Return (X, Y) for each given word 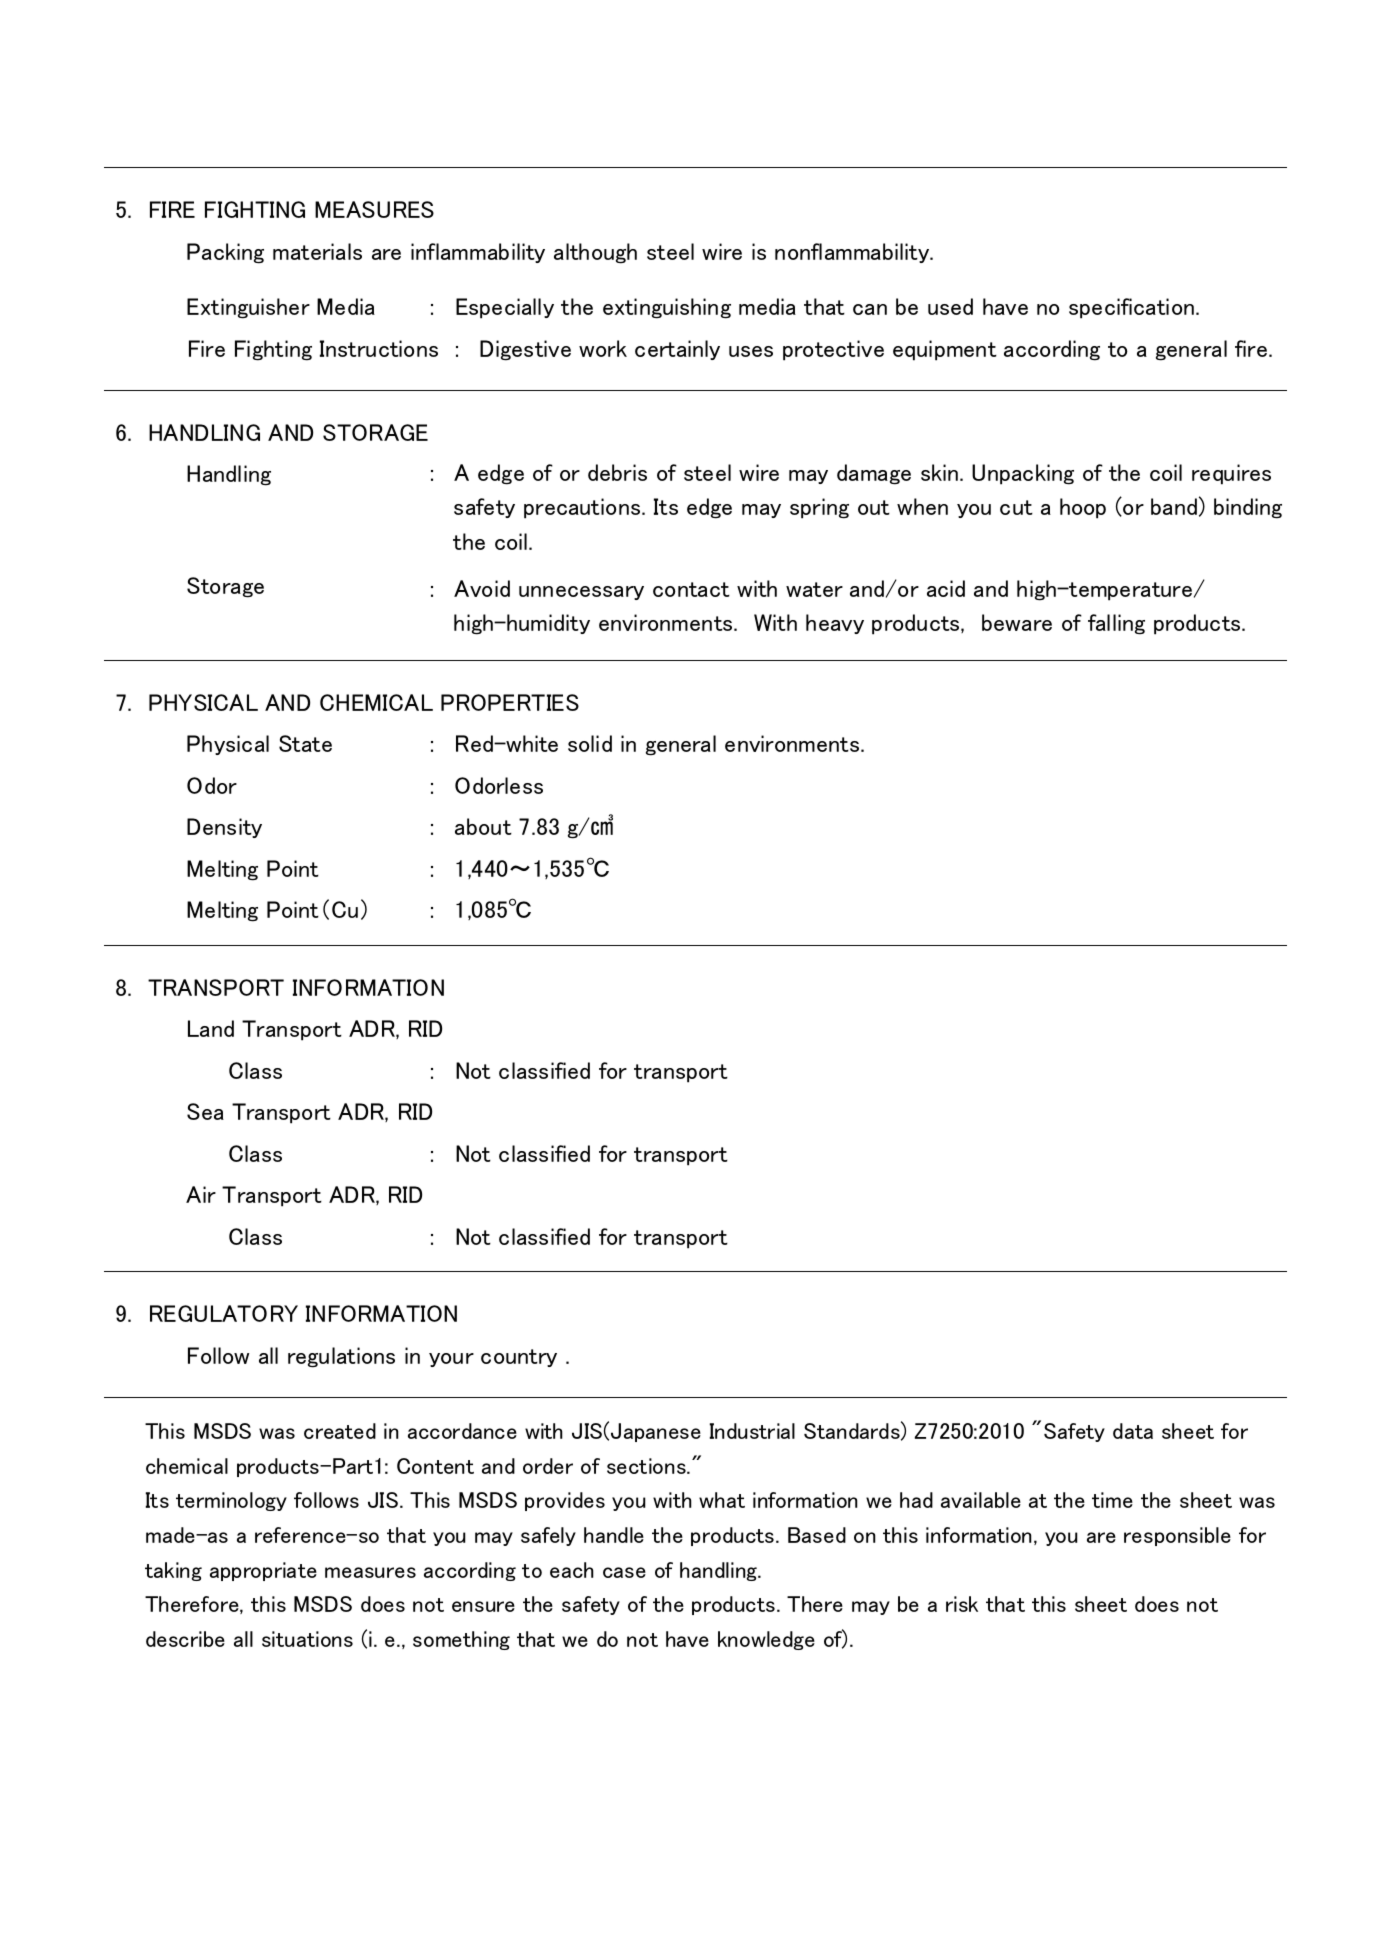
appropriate (263, 1571)
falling (1116, 624)
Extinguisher (248, 308)
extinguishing (667, 308)
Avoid (482, 588)
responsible (1177, 1536)
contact (691, 589)
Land (211, 1028)
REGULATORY (224, 1313)
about (483, 826)
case (624, 1572)
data (1133, 1431)
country (519, 1358)
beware (1017, 622)
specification (1133, 308)
